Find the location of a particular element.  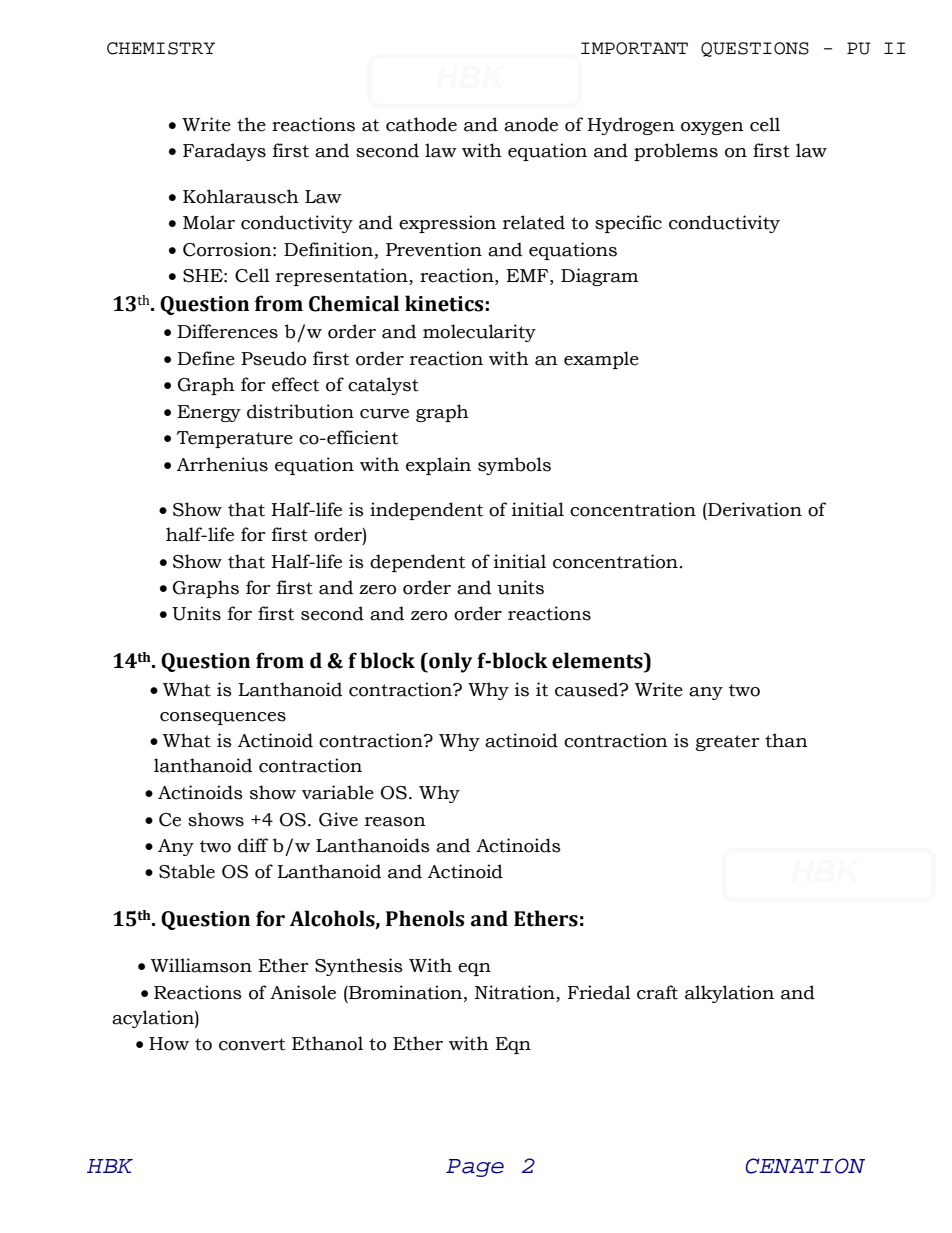

CHEMISTRY is located at coordinates (161, 48).
